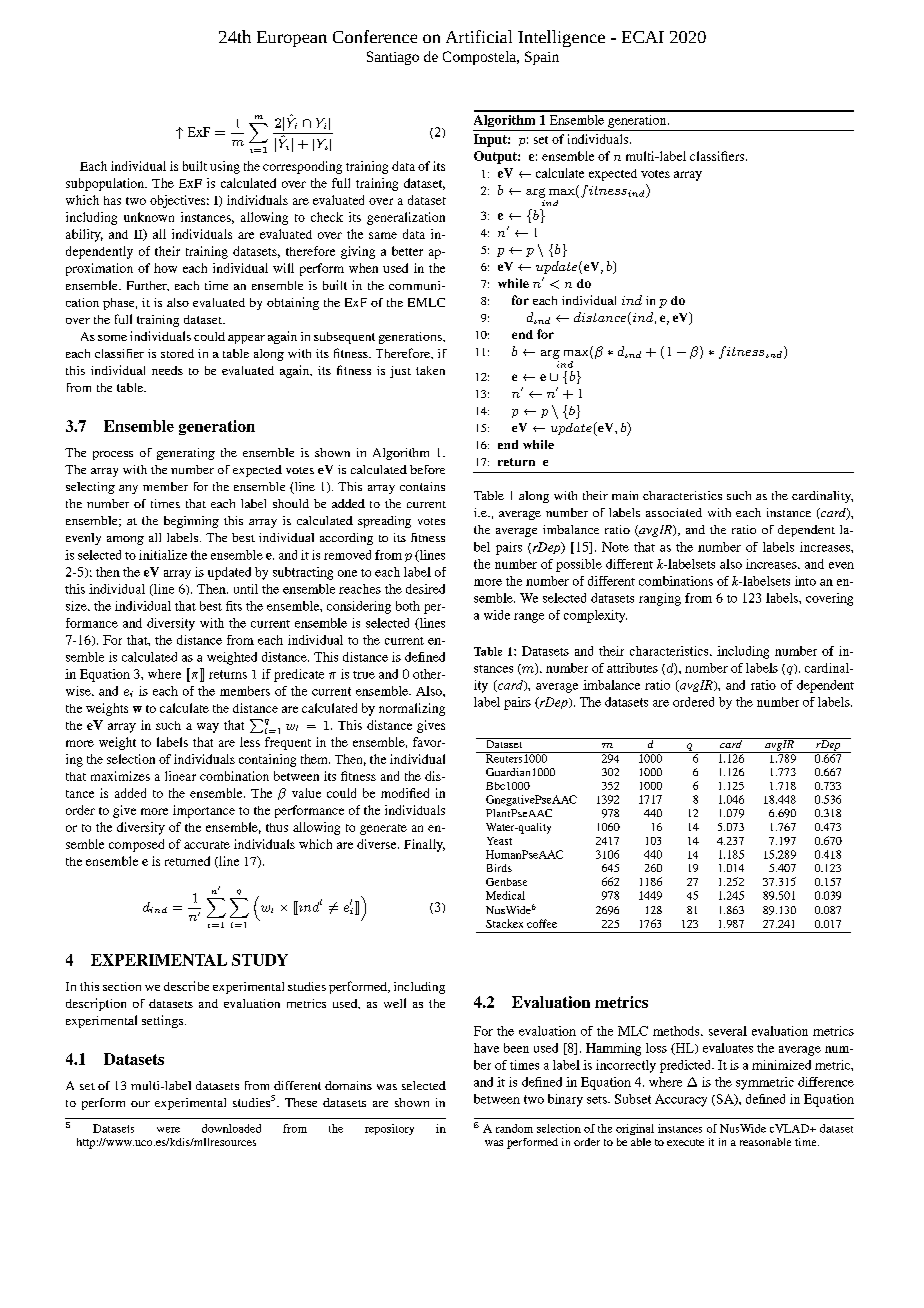 This screenshot has height=1308, width=924. What do you see at coordinates (292, 39) in the screenshot?
I see `European` at bounding box center [292, 39].
